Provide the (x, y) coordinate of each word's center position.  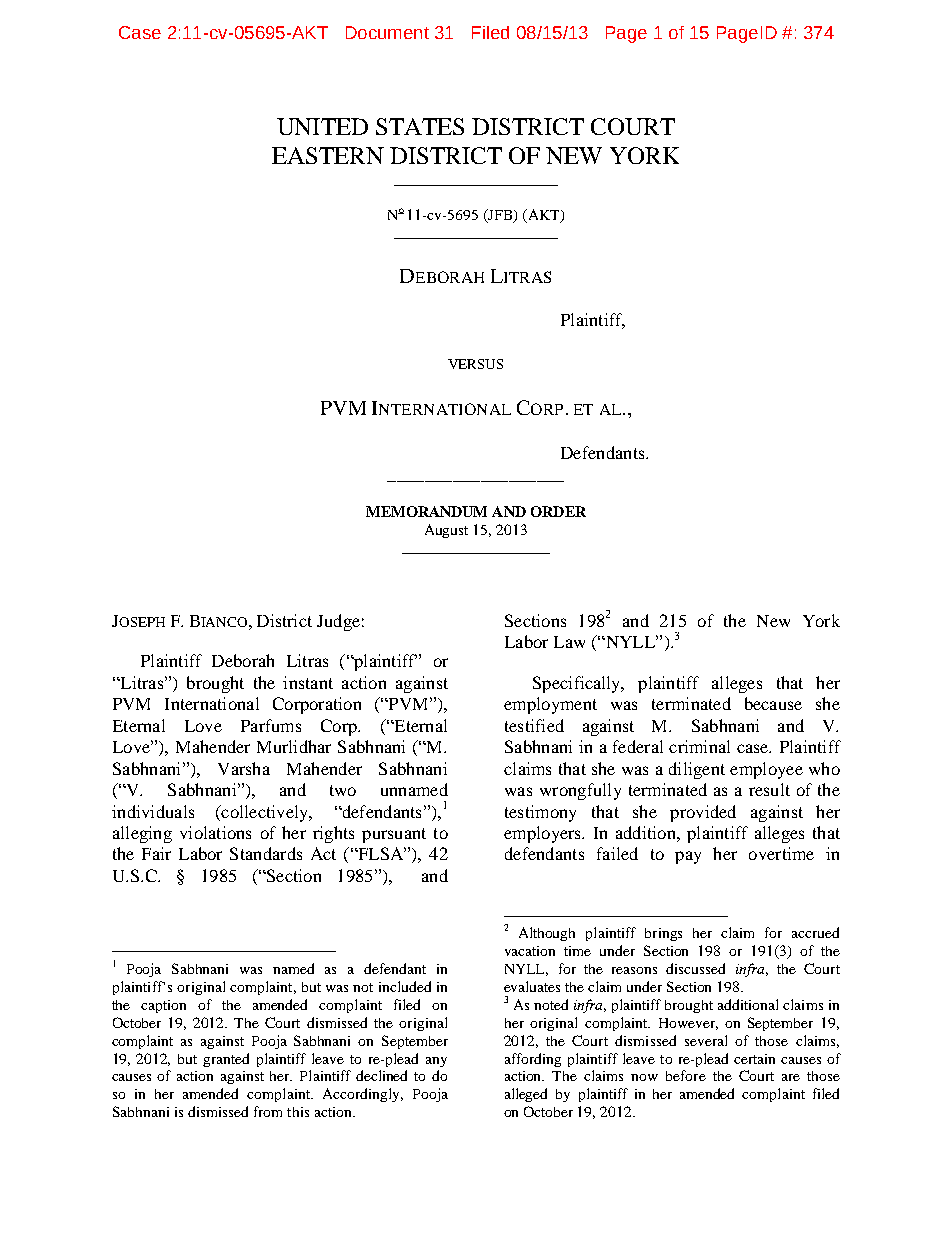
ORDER (558, 511)
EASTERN (328, 155)
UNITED (322, 126)
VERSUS (475, 364)
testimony (540, 813)
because (773, 703)
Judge (338, 622)
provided (703, 813)
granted (226, 1060)
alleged (526, 1095)
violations (215, 832)
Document (387, 32)
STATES (420, 126)
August (446, 531)
